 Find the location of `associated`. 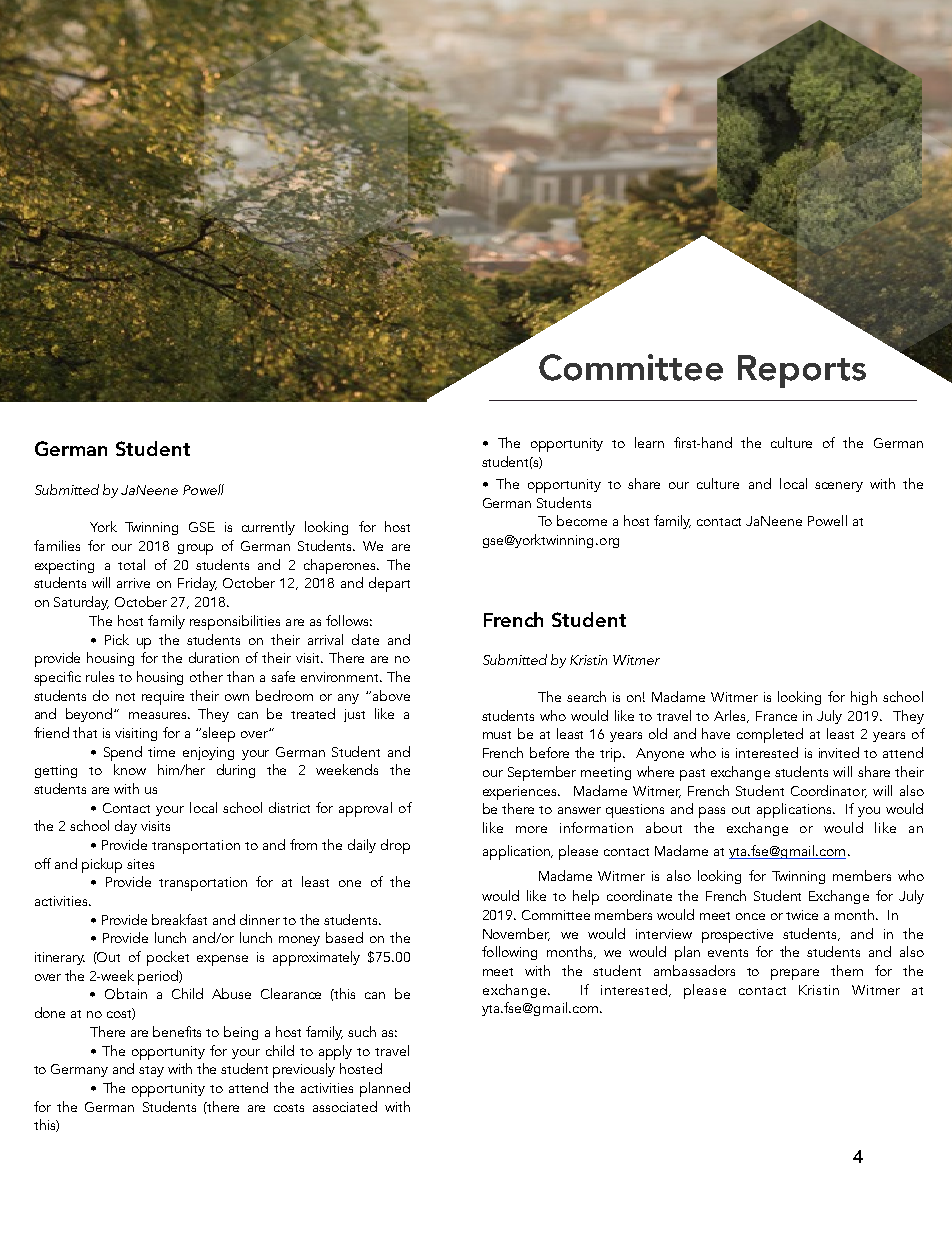

associated is located at coordinates (345, 1106).
